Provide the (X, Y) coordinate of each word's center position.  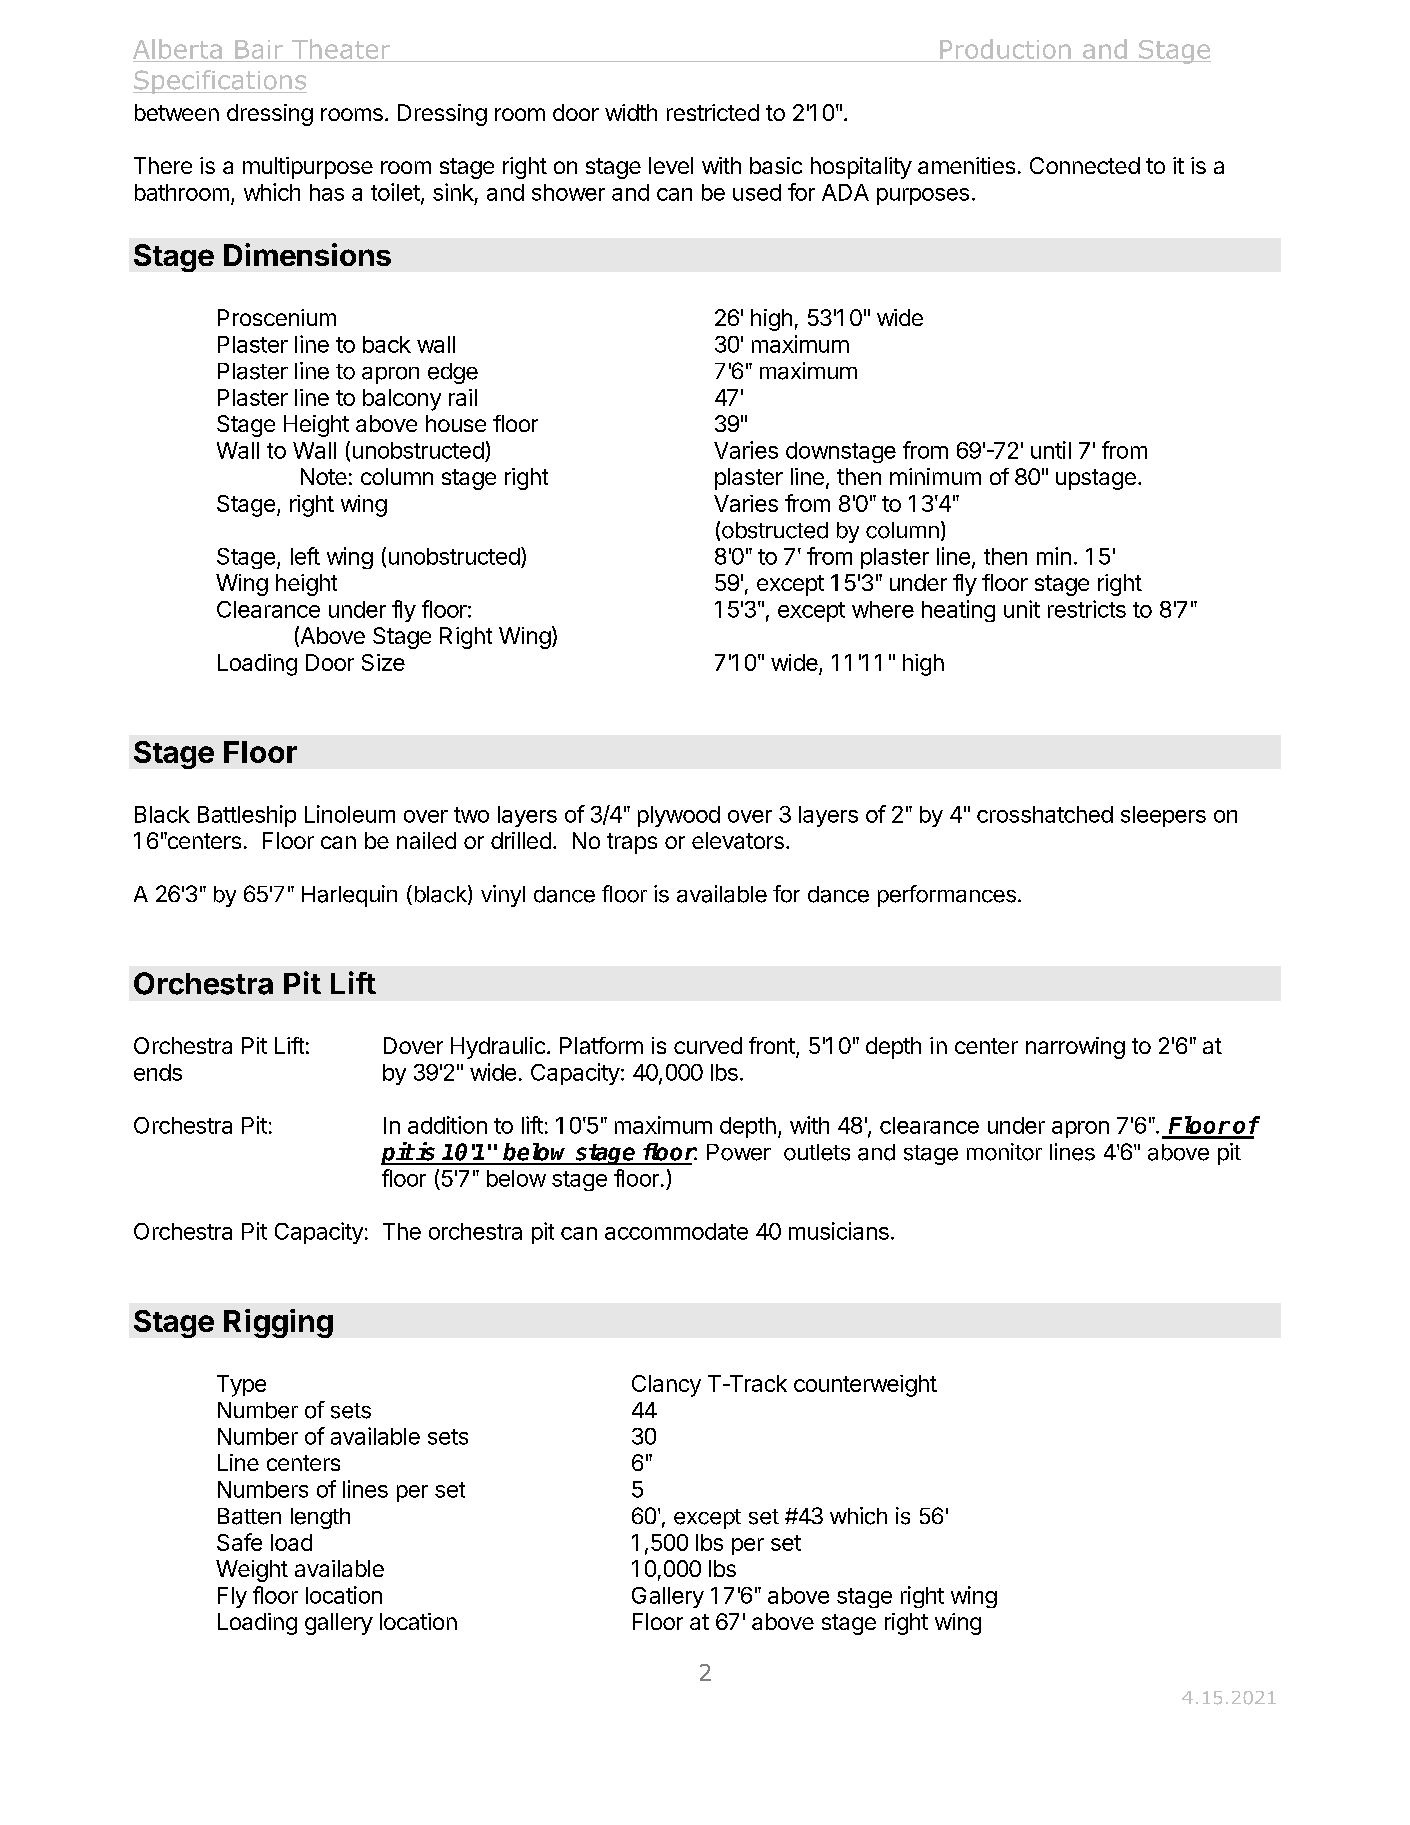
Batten (249, 1516)
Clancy (666, 1386)
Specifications (220, 82)
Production (1005, 49)
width (631, 112)
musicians (839, 1231)
